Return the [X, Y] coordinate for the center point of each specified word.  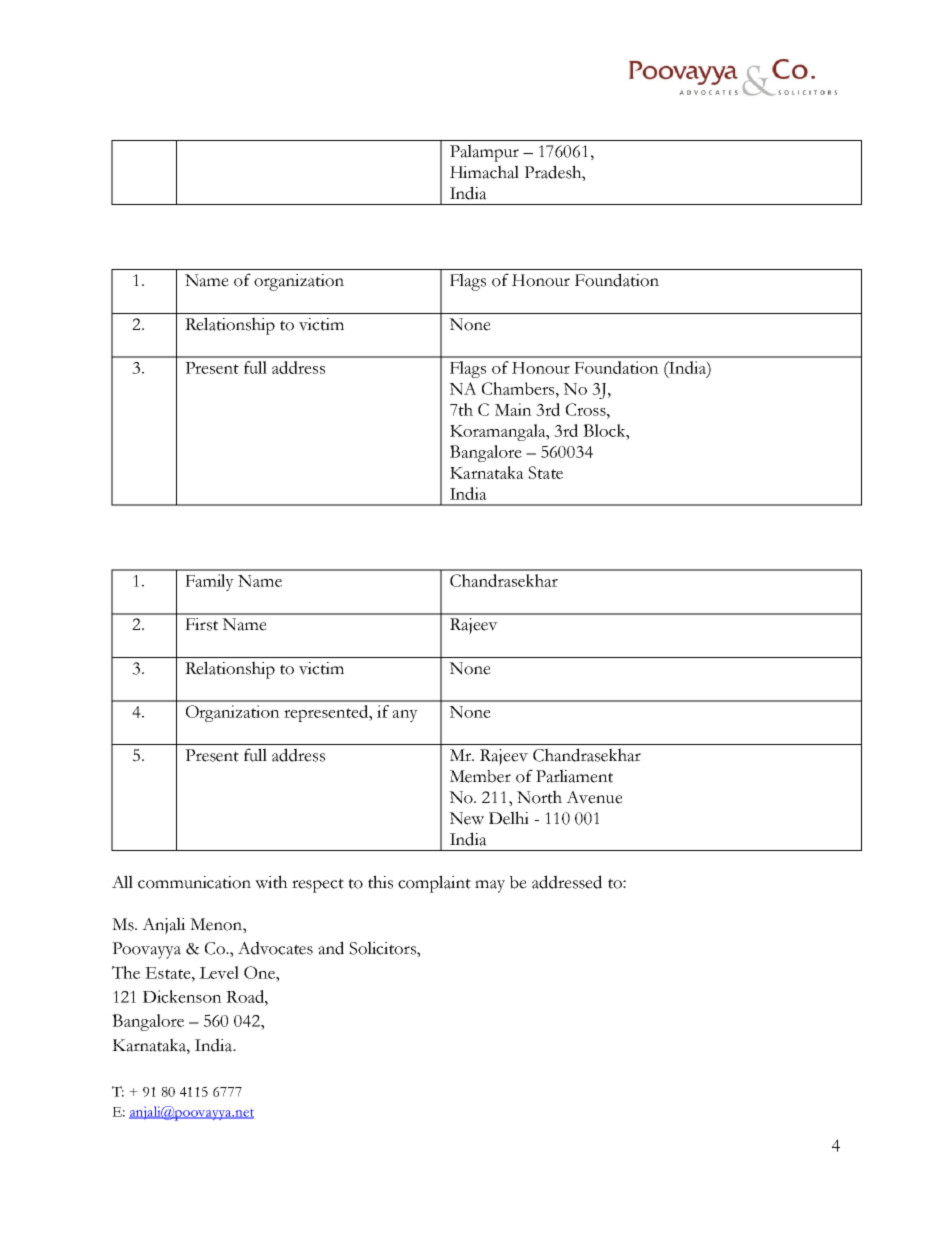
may [490, 886]
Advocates [275, 948]
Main [513, 409]
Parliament [574, 776]
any [405, 716]
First [201, 624]
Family [209, 582]
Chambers [519, 388]
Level [219, 972]
